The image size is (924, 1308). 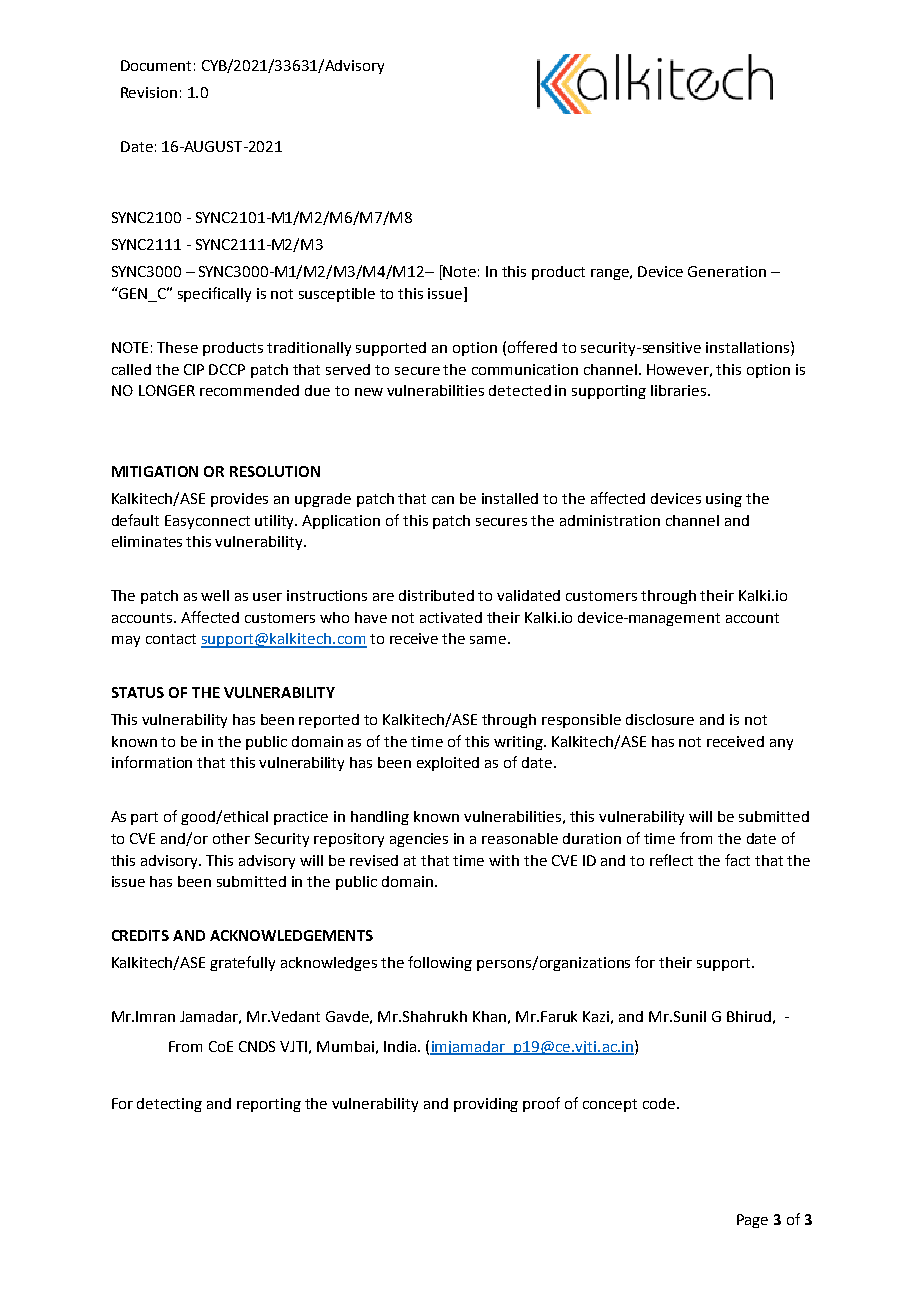 What do you see at coordinates (671, 860) in the screenshot?
I see `reflect` at bounding box center [671, 860].
